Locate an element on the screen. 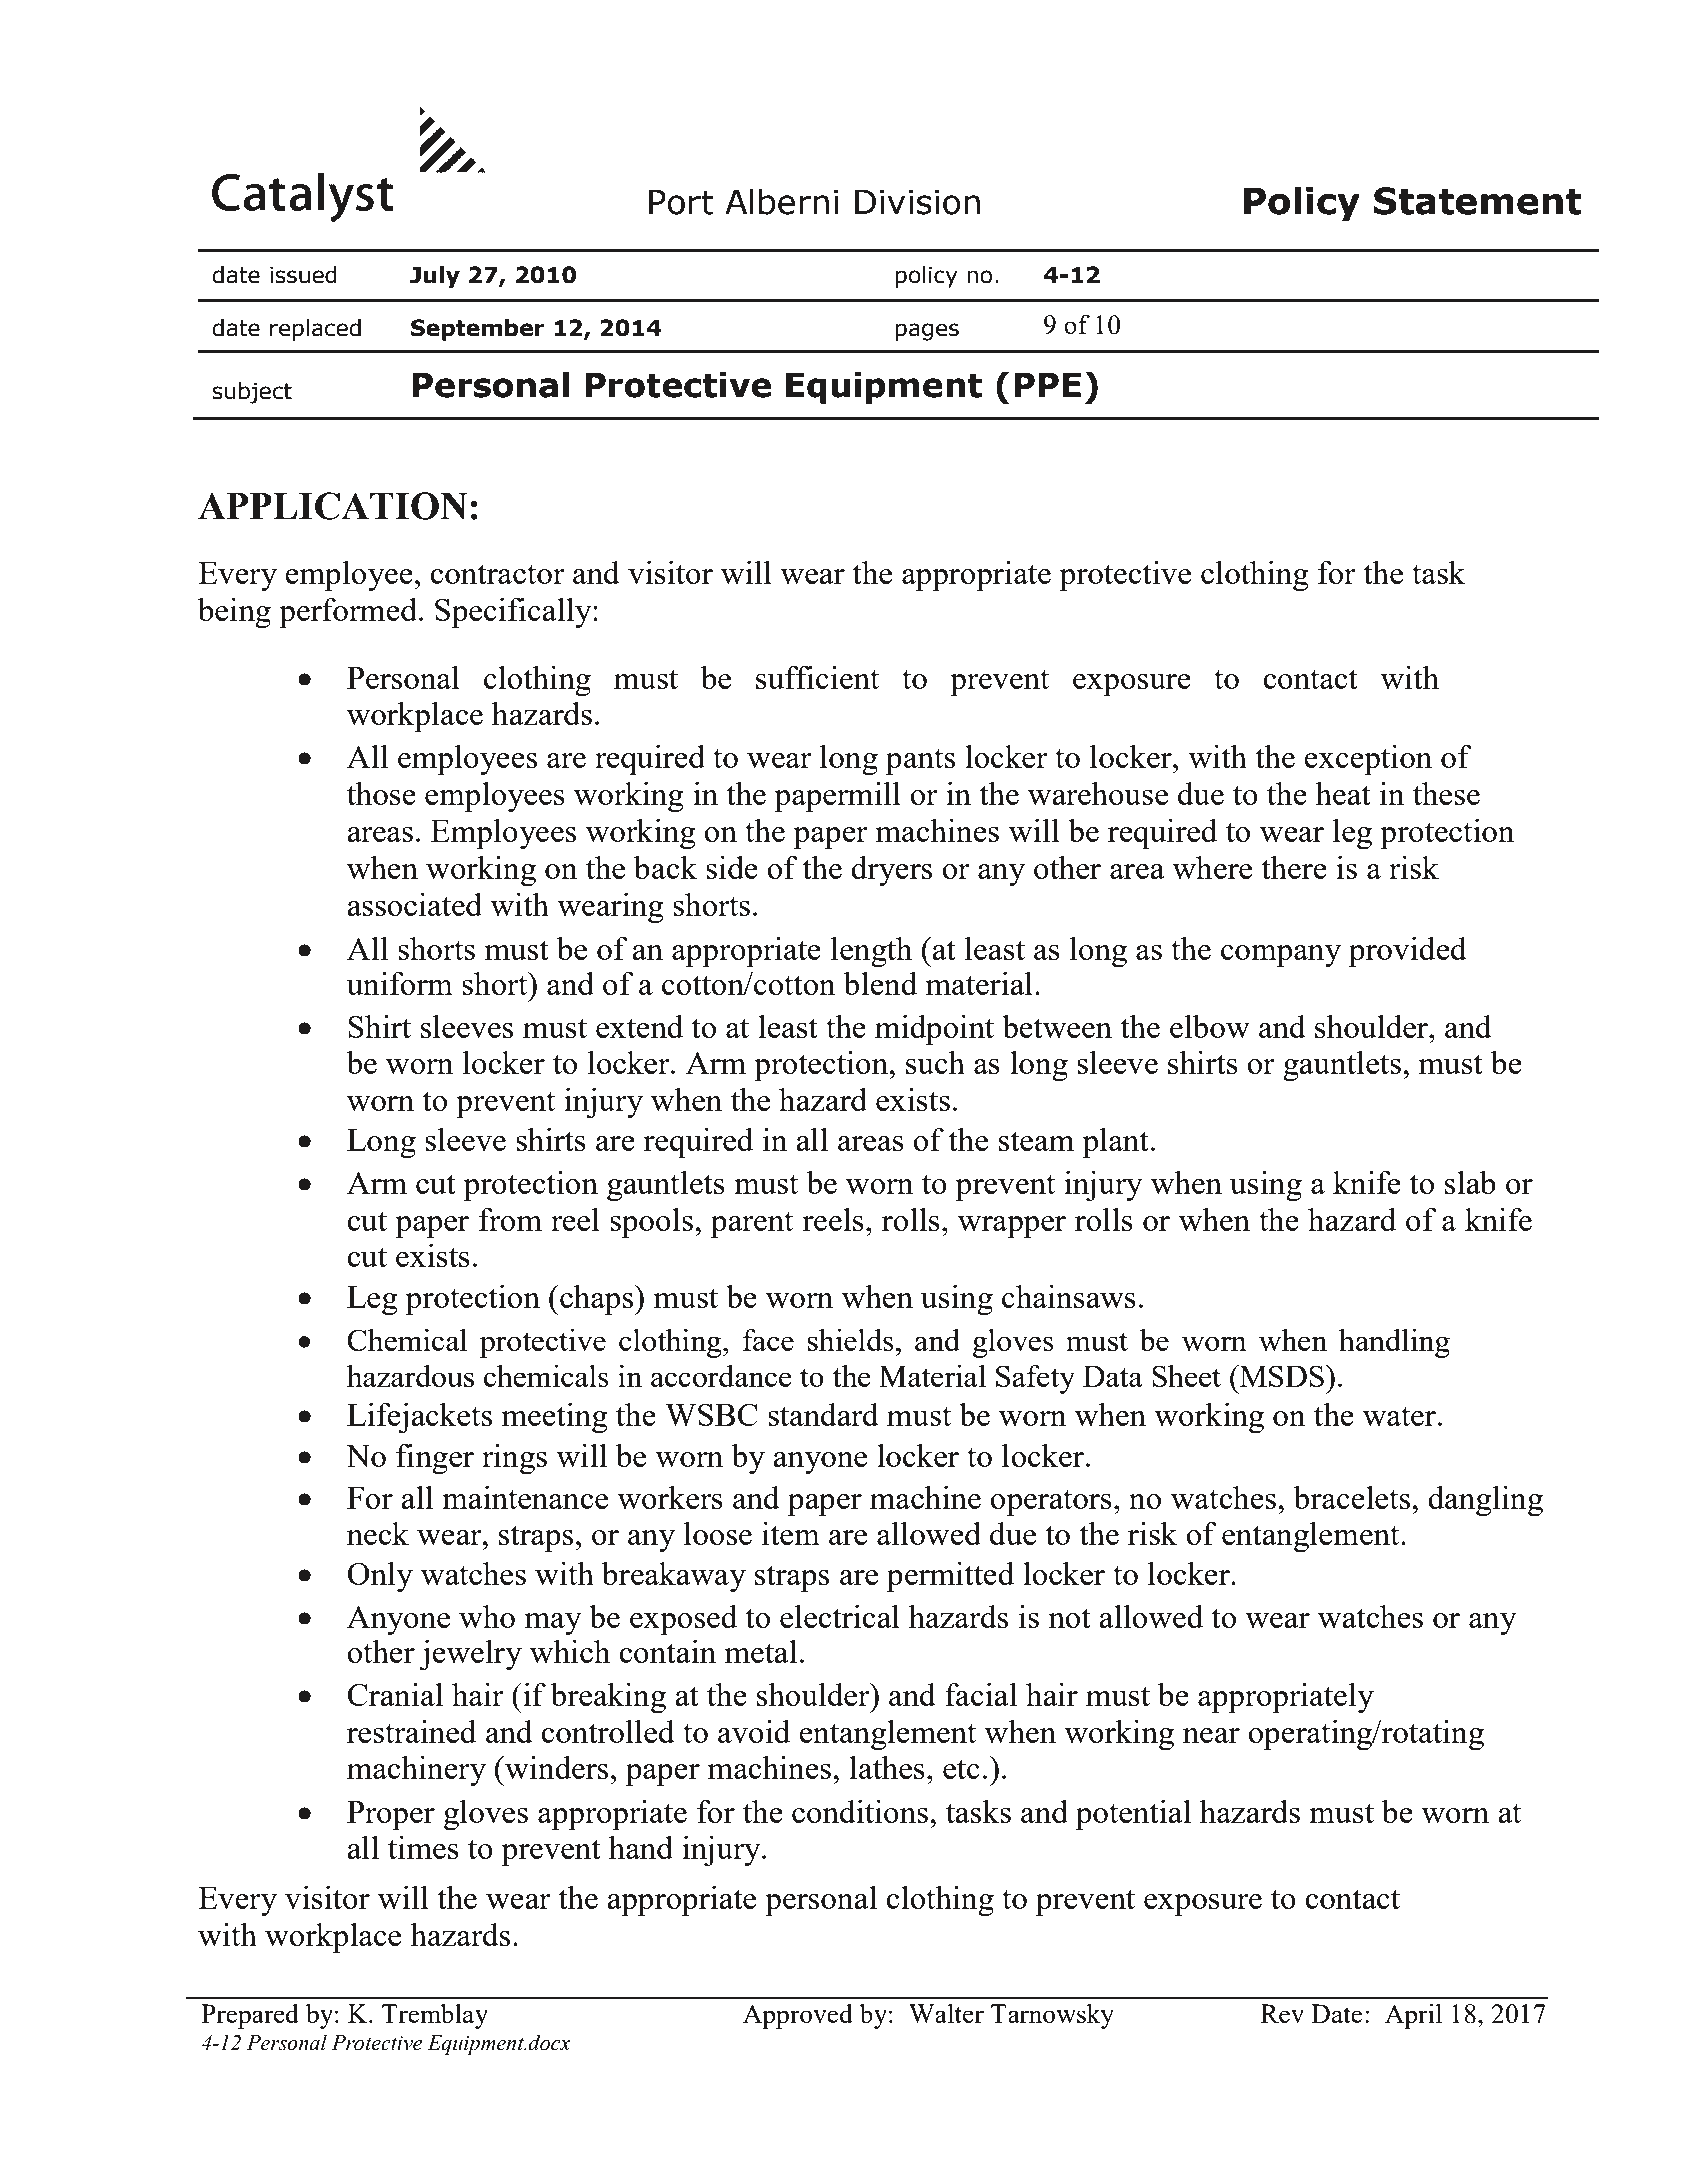 This screenshot has height=2180, width=1684. Approved is located at coordinates (798, 2016).
